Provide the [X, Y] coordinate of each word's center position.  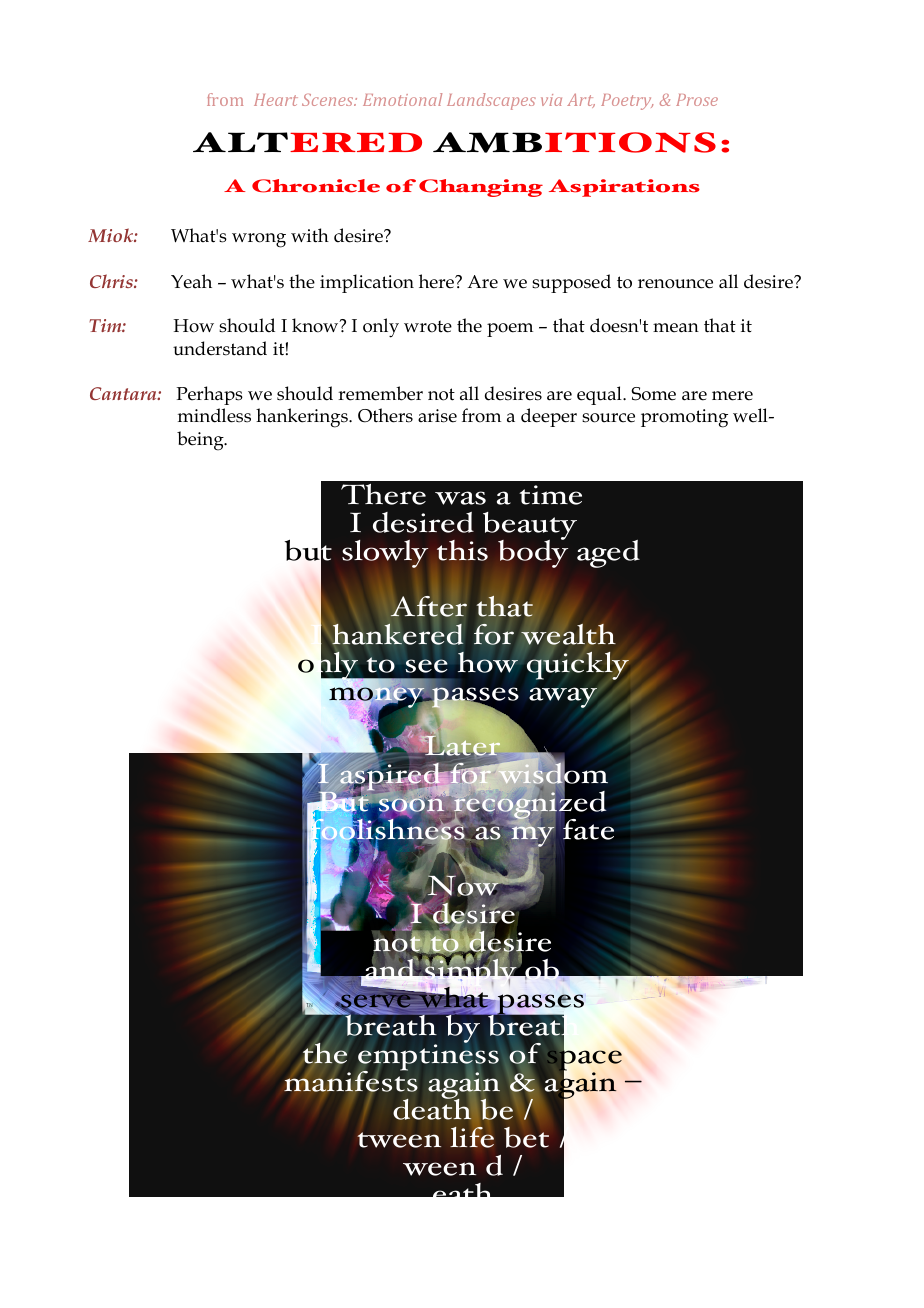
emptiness [428, 1058]
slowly [385, 554]
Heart [276, 100]
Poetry [627, 102]
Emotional [402, 99]
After [429, 606]
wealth [568, 634]
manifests [351, 1080]
